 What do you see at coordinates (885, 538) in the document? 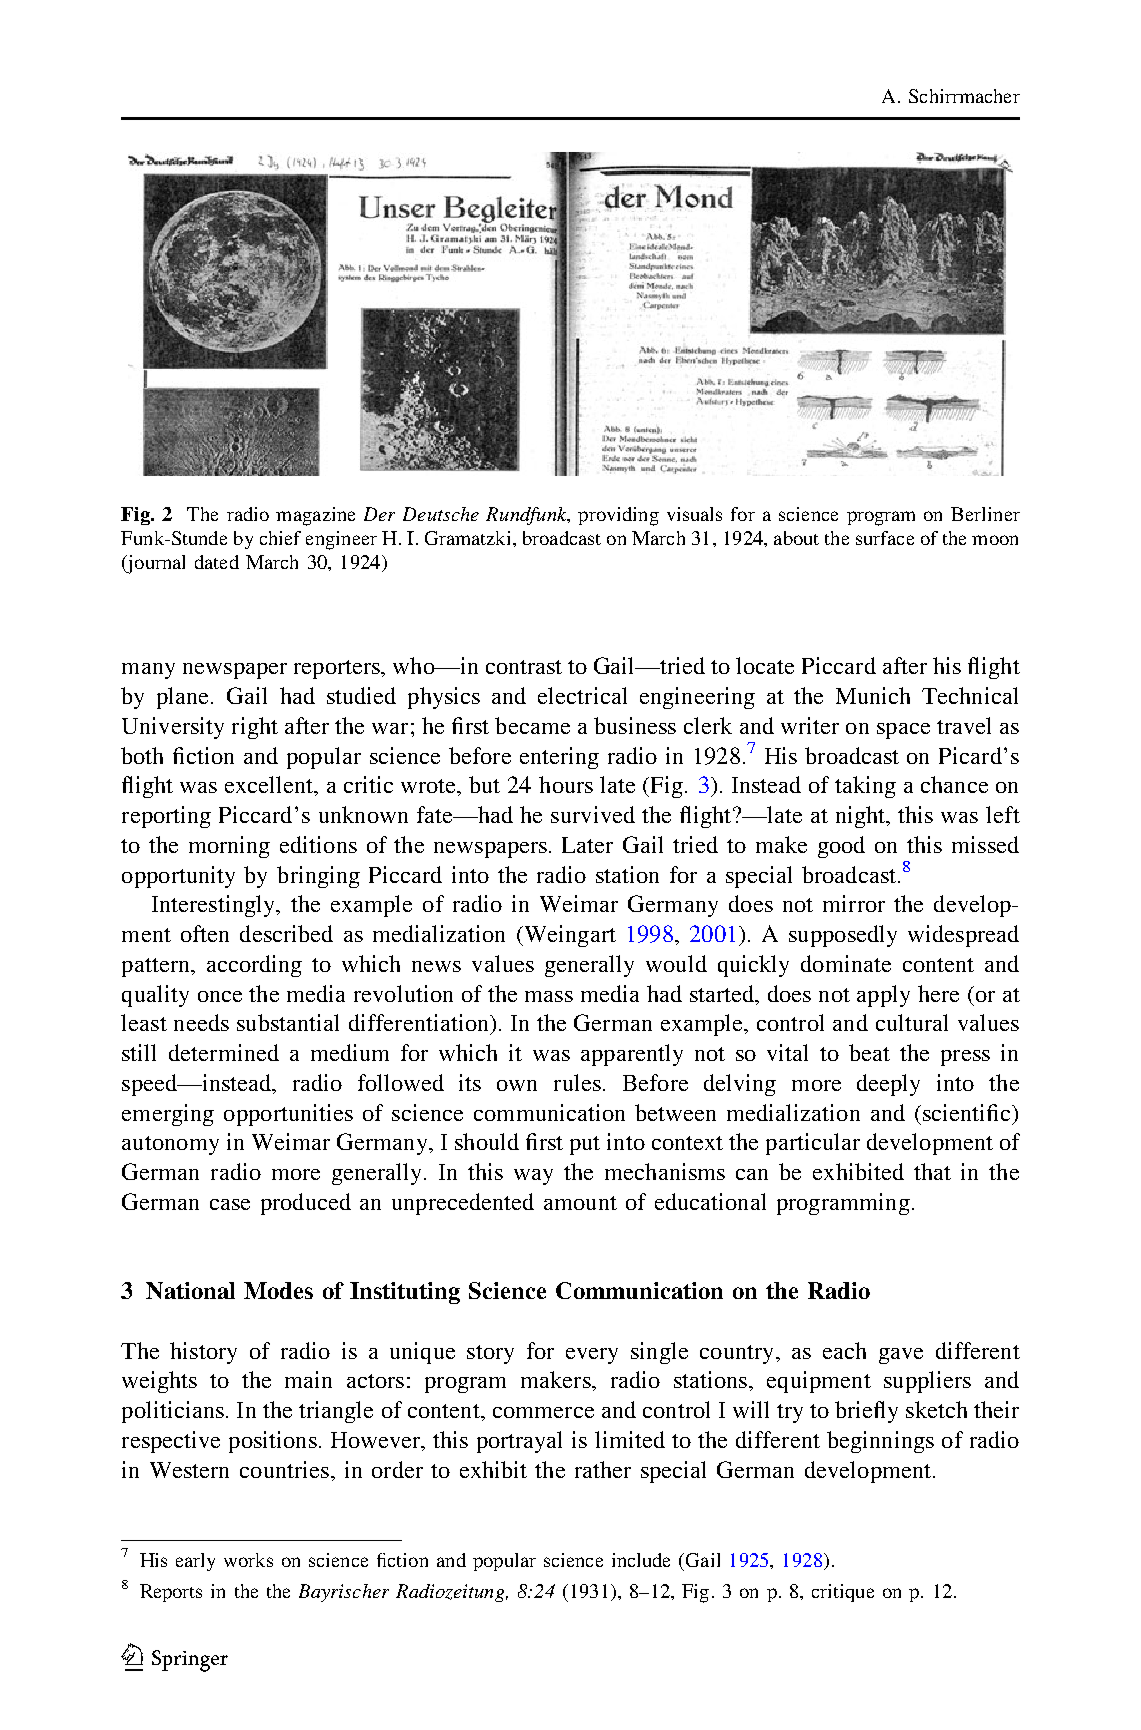
I see `surface` at bounding box center [885, 538].
